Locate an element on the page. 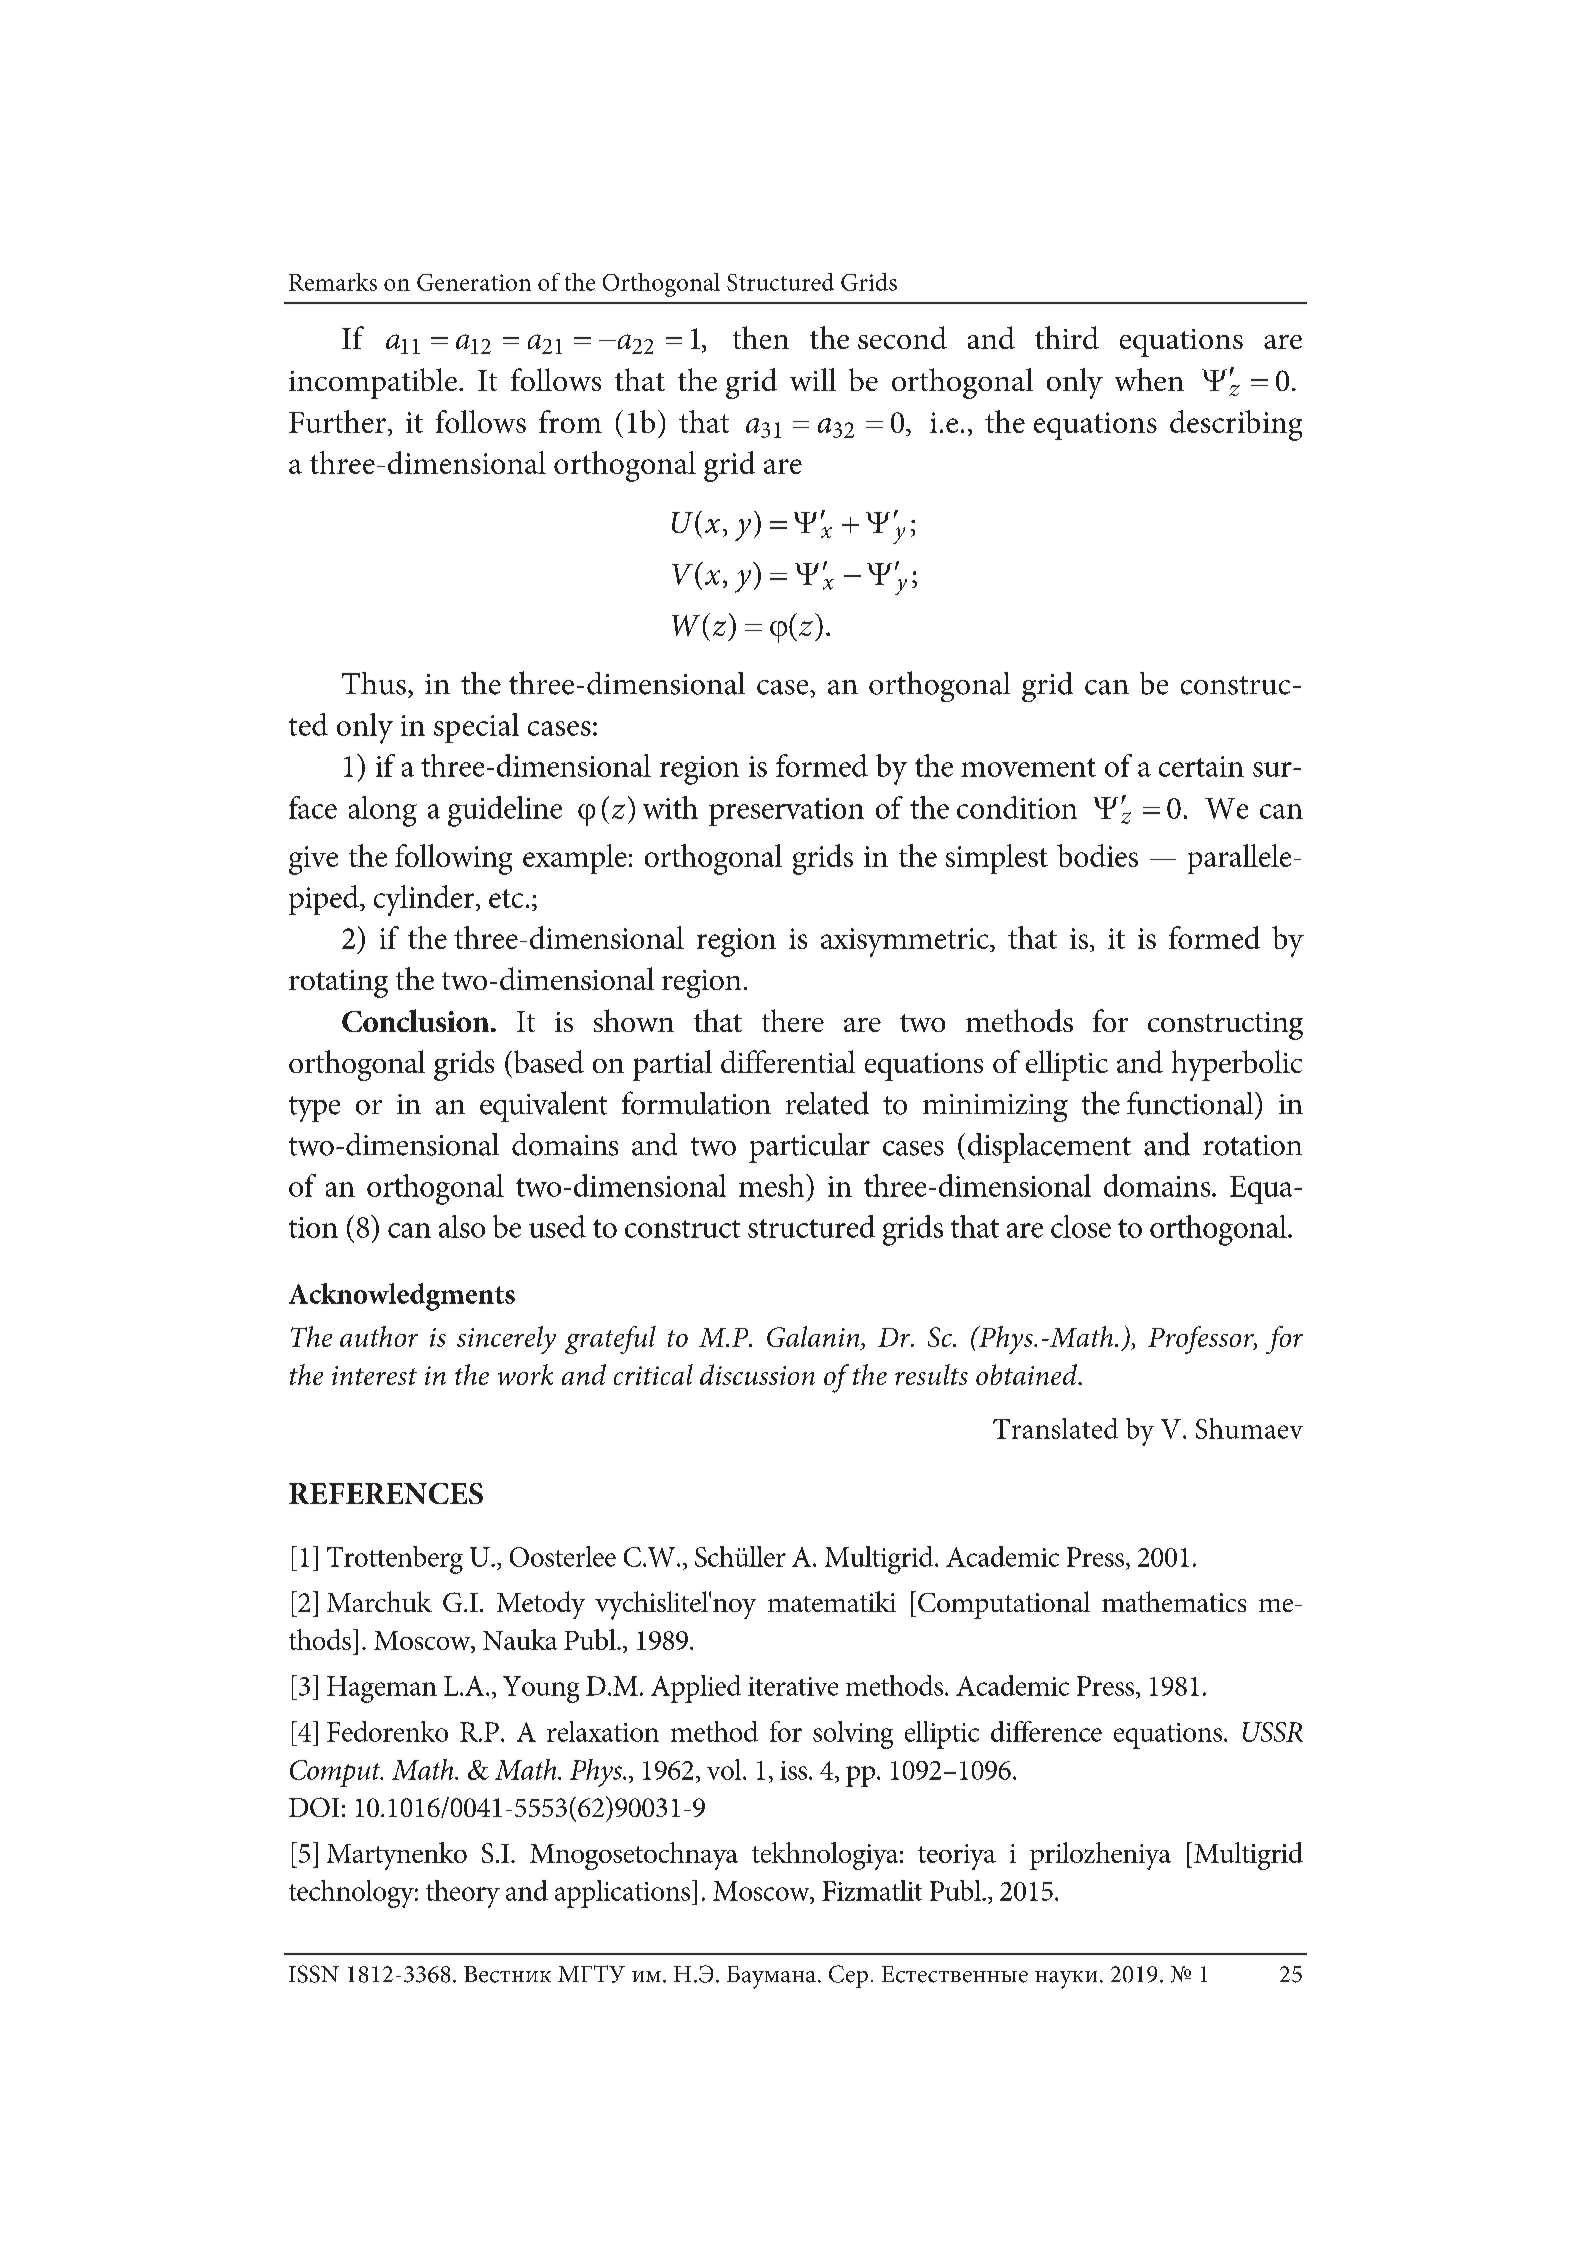 Image resolution: width=1591 pixels, height=2250 pixels. then is located at coordinates (761, 337).
